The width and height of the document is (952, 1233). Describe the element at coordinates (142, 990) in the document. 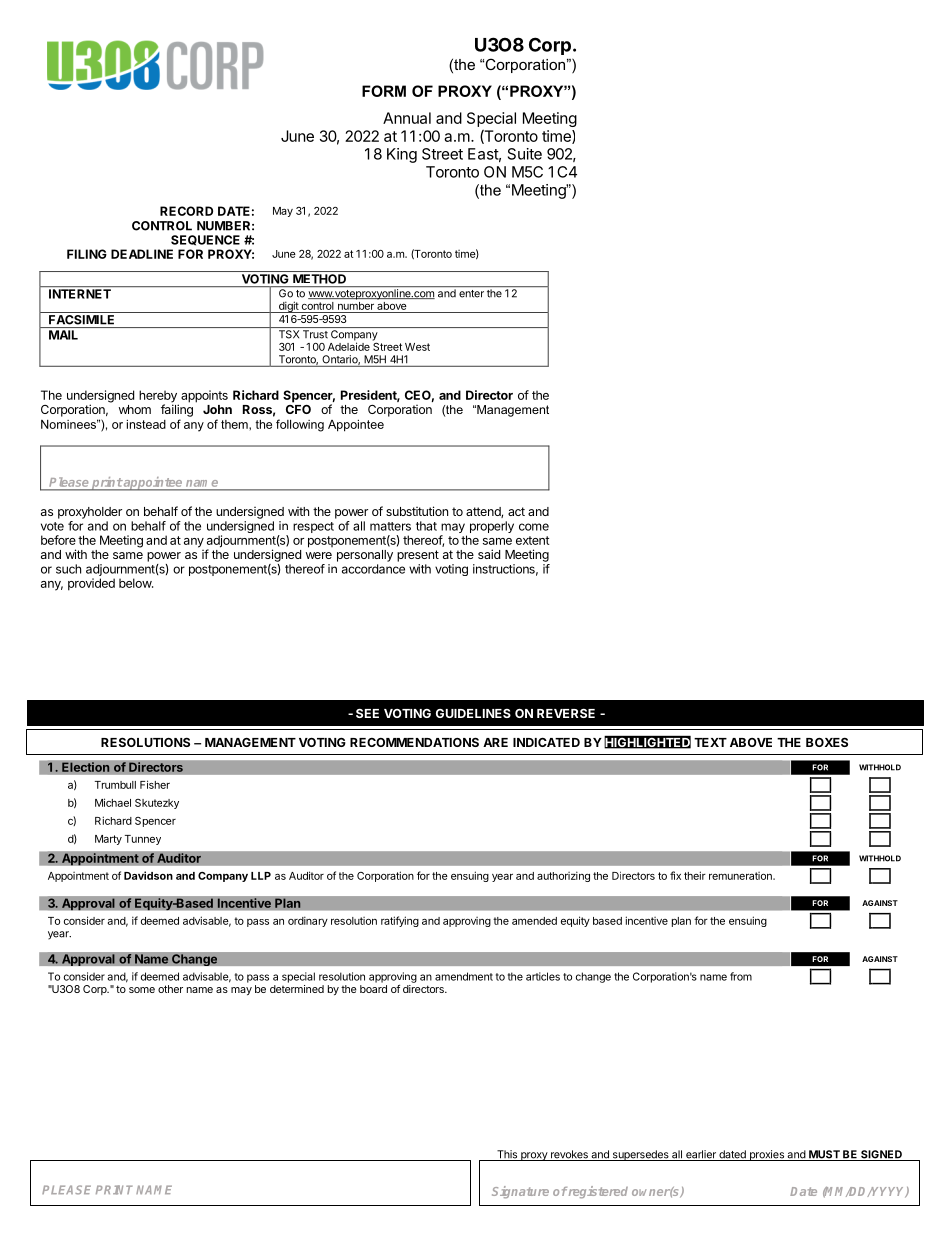

I see `some` at that location.
